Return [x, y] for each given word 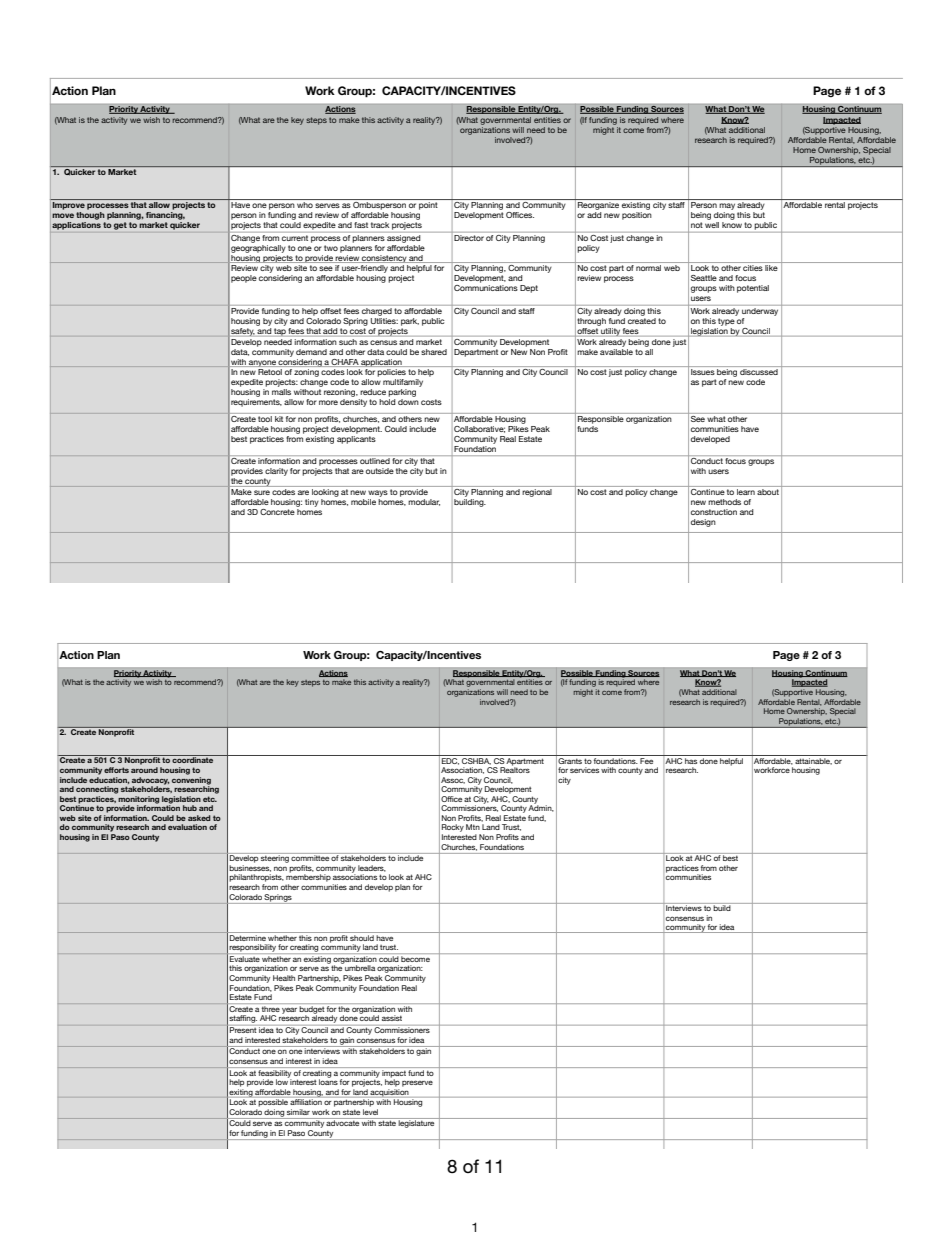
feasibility [274, 1075]
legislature [417, 1123]
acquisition [390, 1093]
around [144, 770]
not [696, 225]
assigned [403, 239]
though [90, 216]
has [691, 759]
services [584, 770]
